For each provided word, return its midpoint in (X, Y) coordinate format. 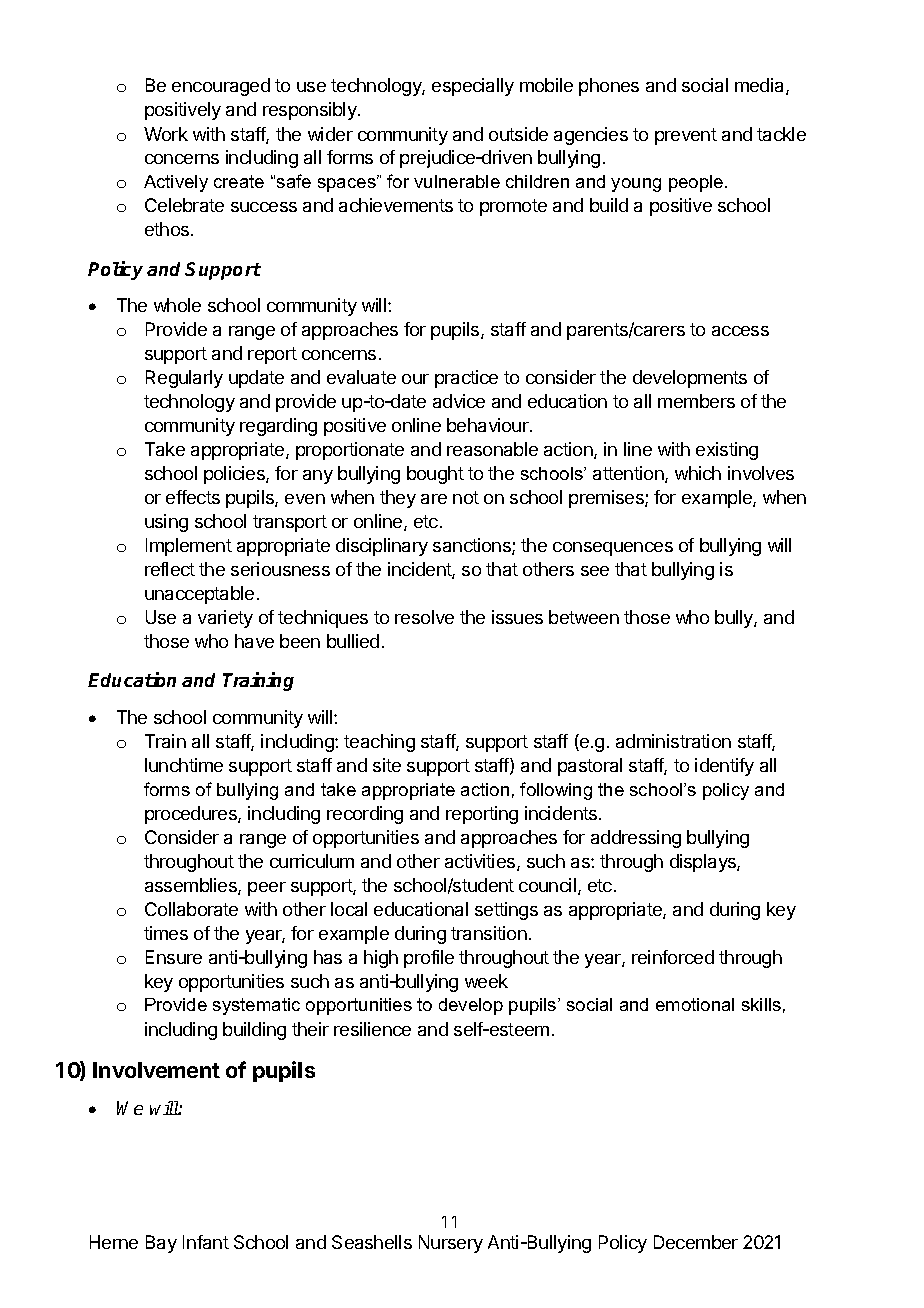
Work (166, 134)
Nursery (451, 1244)
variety (225, 619)
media (761, 86)
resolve (424, 617)
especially (473, 87)
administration (673, 741)
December (696, 1242)
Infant (206, 1242)
